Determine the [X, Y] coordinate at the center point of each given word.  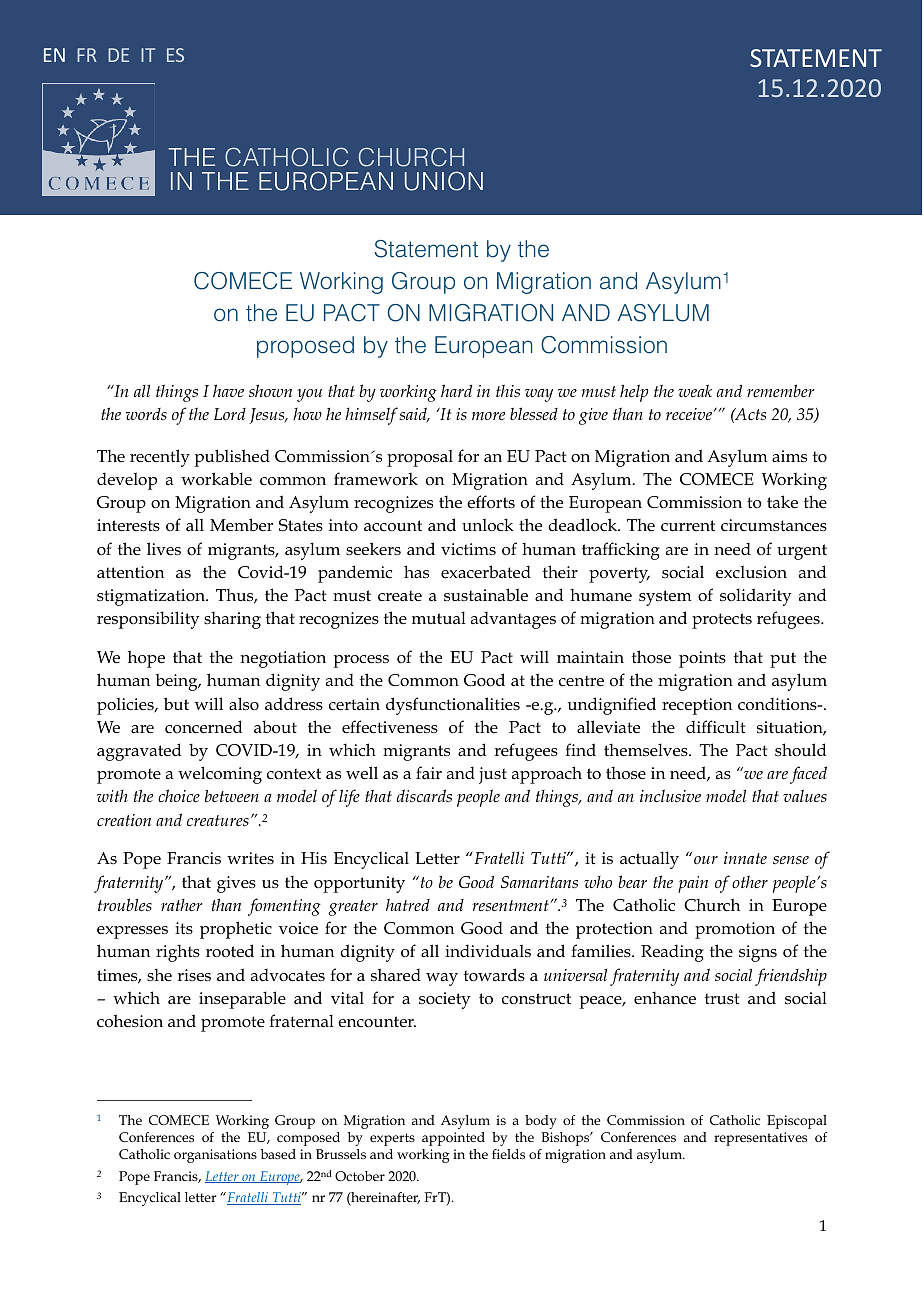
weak [695, 390]
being [177, 682]
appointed [453, 1139]
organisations [215, 1156]
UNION [444, 181]
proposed [305, 347]
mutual [439, 618]
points [702, 659]
